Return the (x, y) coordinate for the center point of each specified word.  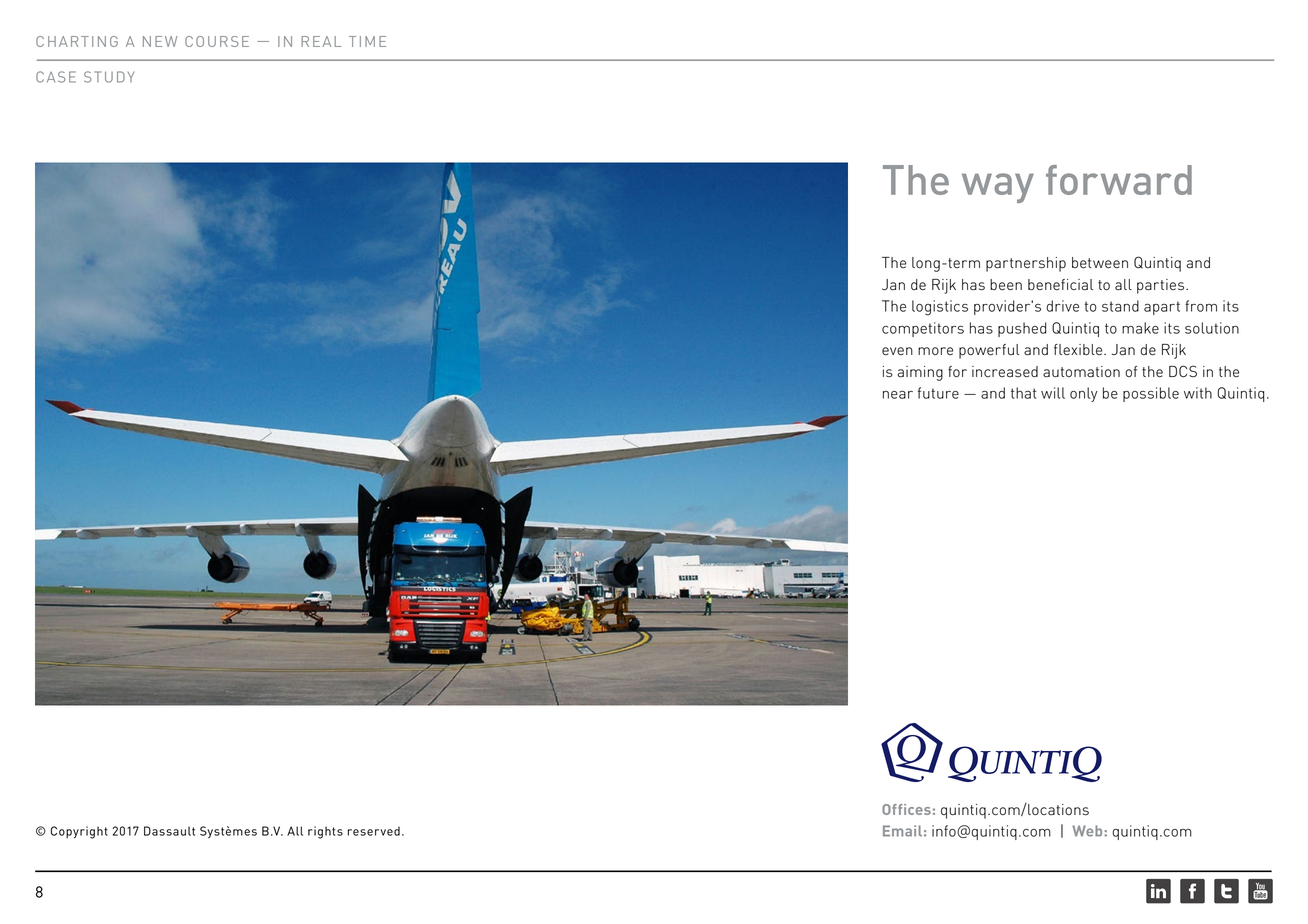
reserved (374, 831)
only (1084, 394)
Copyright (79, 832)
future (938, 393)
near (898, 395)
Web (1087, 831)
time (367, 41)
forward (1119, 180)
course (217, 41)
